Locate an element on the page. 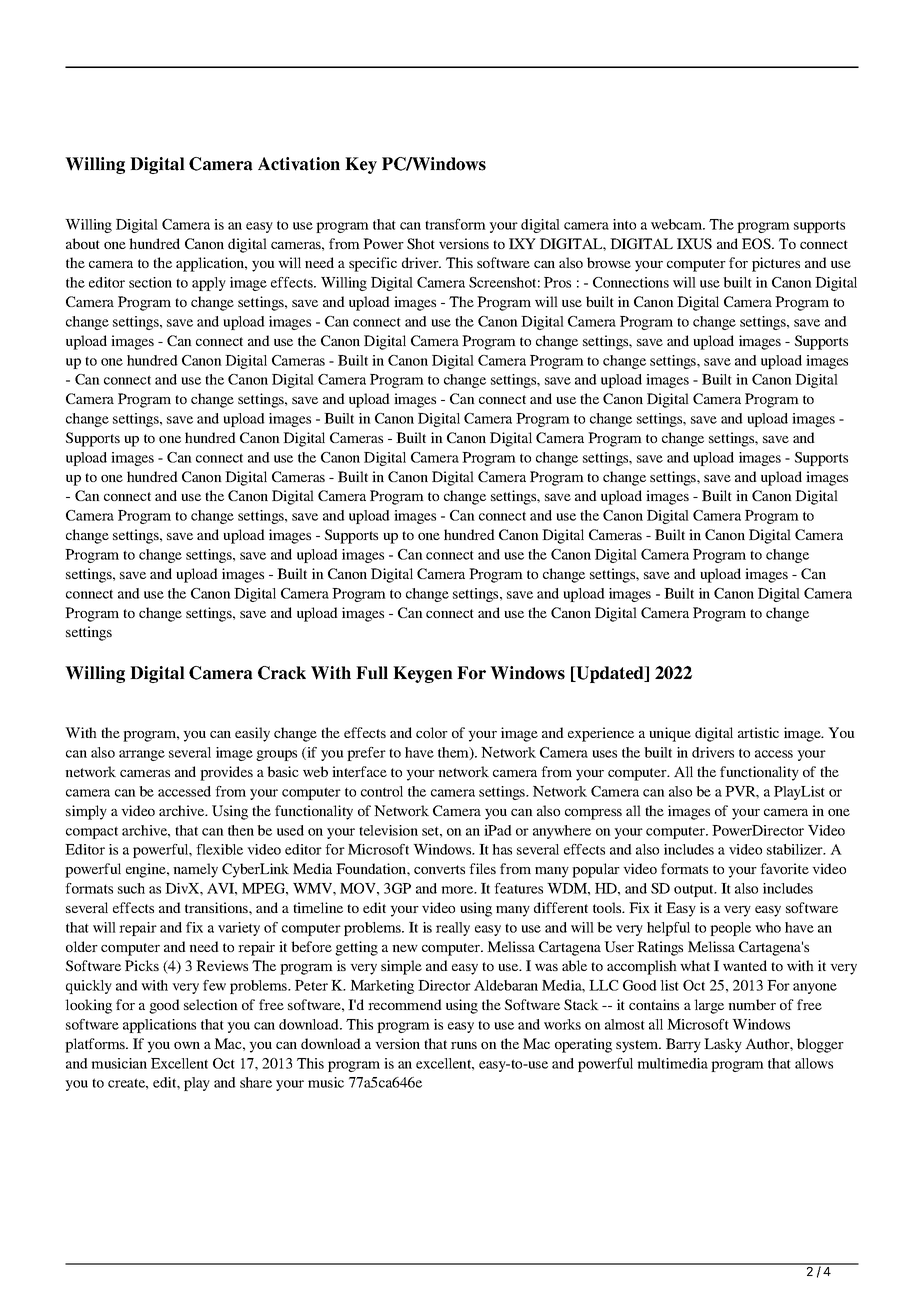 The height and width of the image is (1308, 924). flexible is located at coordinates (219, 849).
